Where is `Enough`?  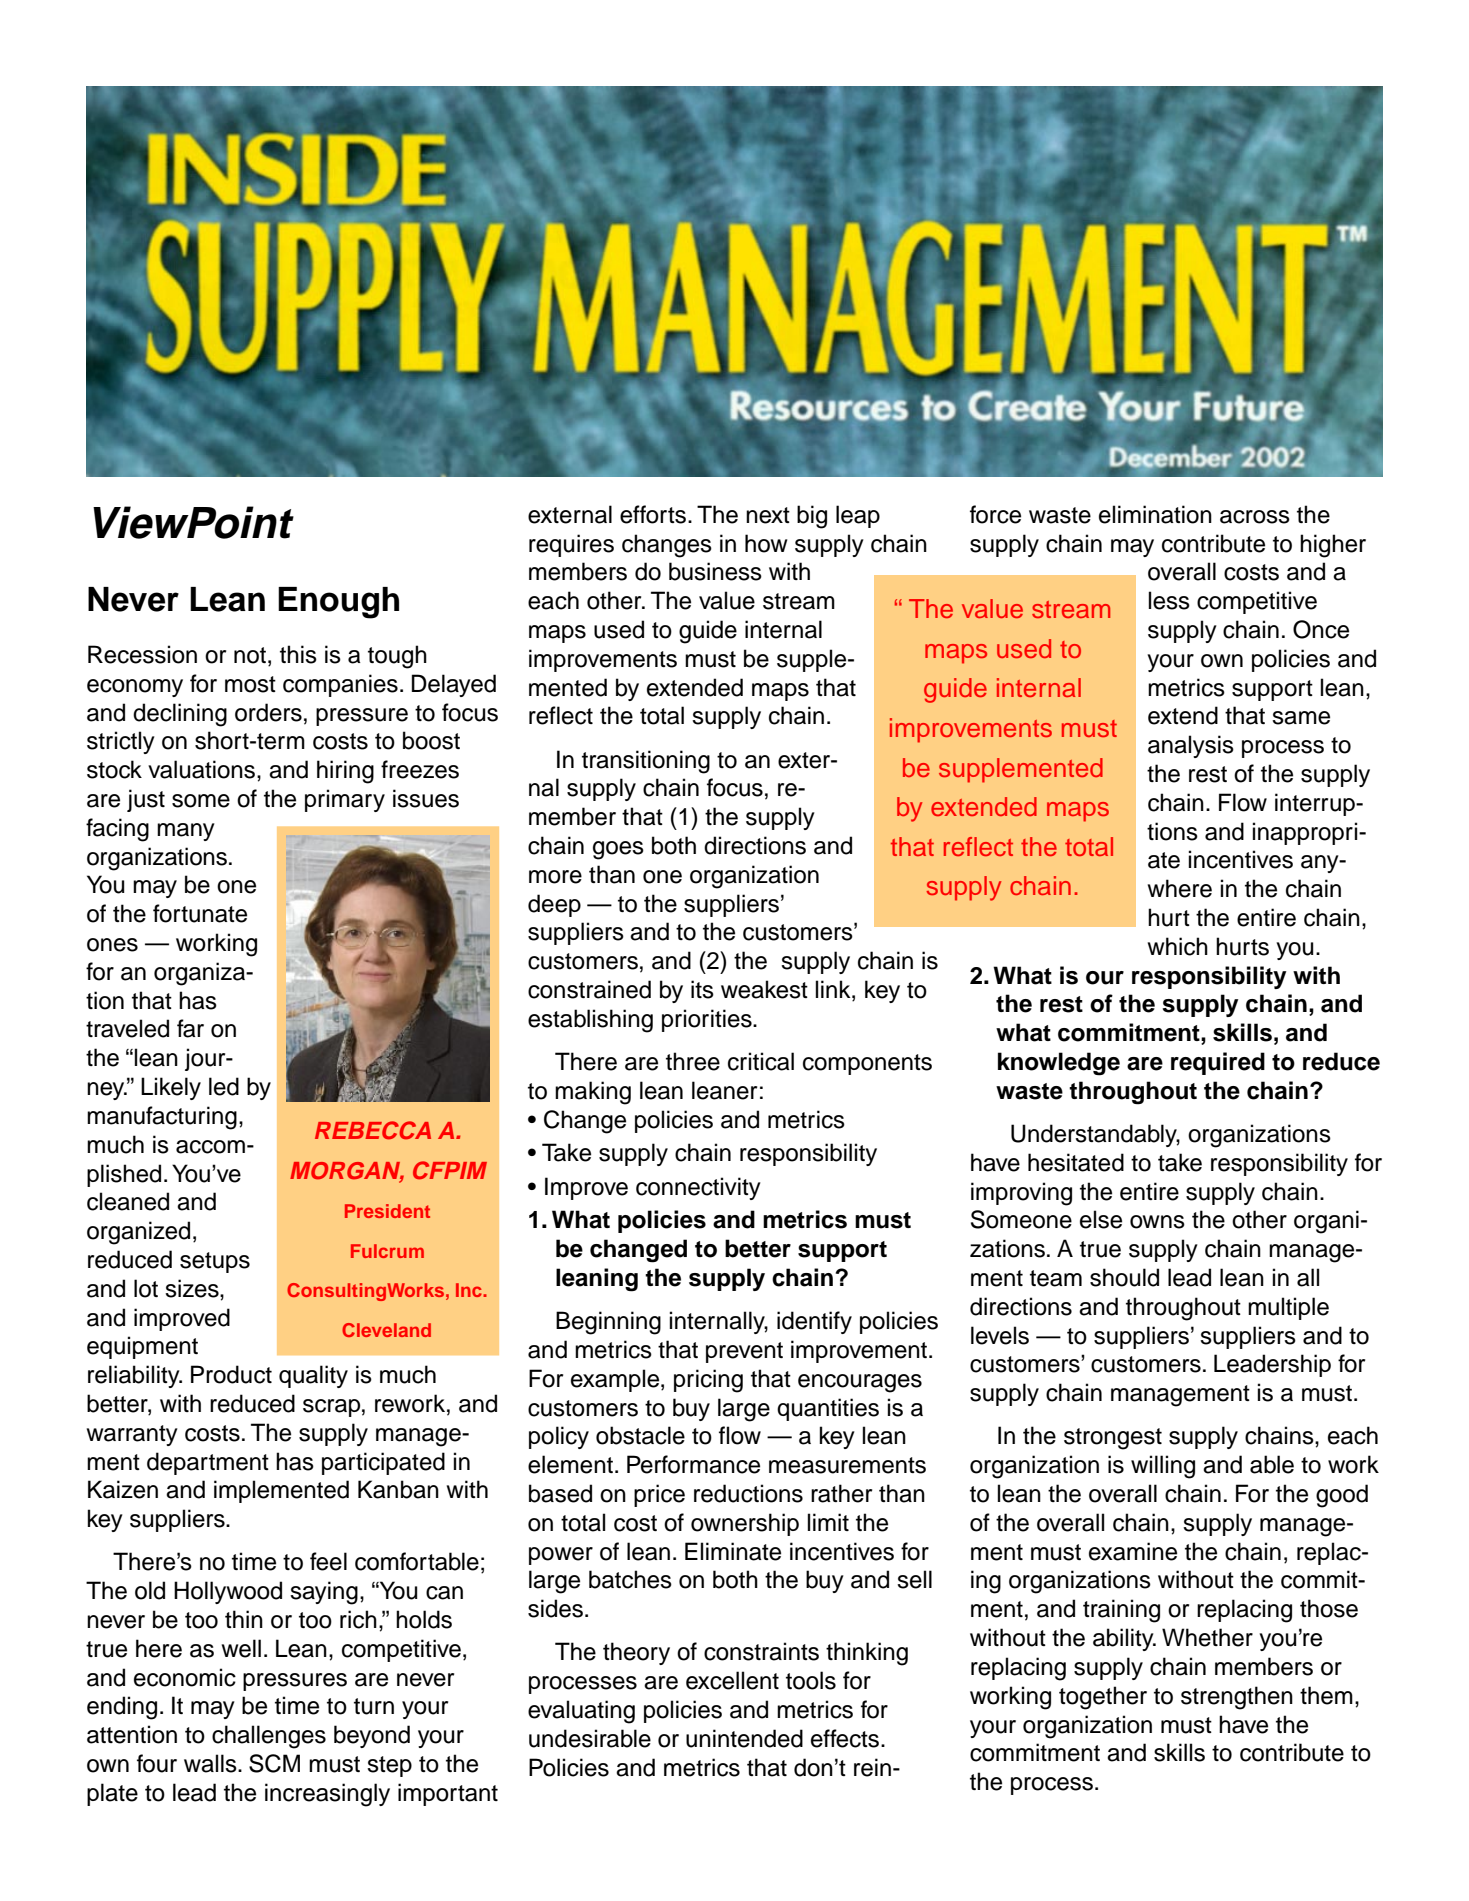 Enough is located at coordinates (338, 603).
